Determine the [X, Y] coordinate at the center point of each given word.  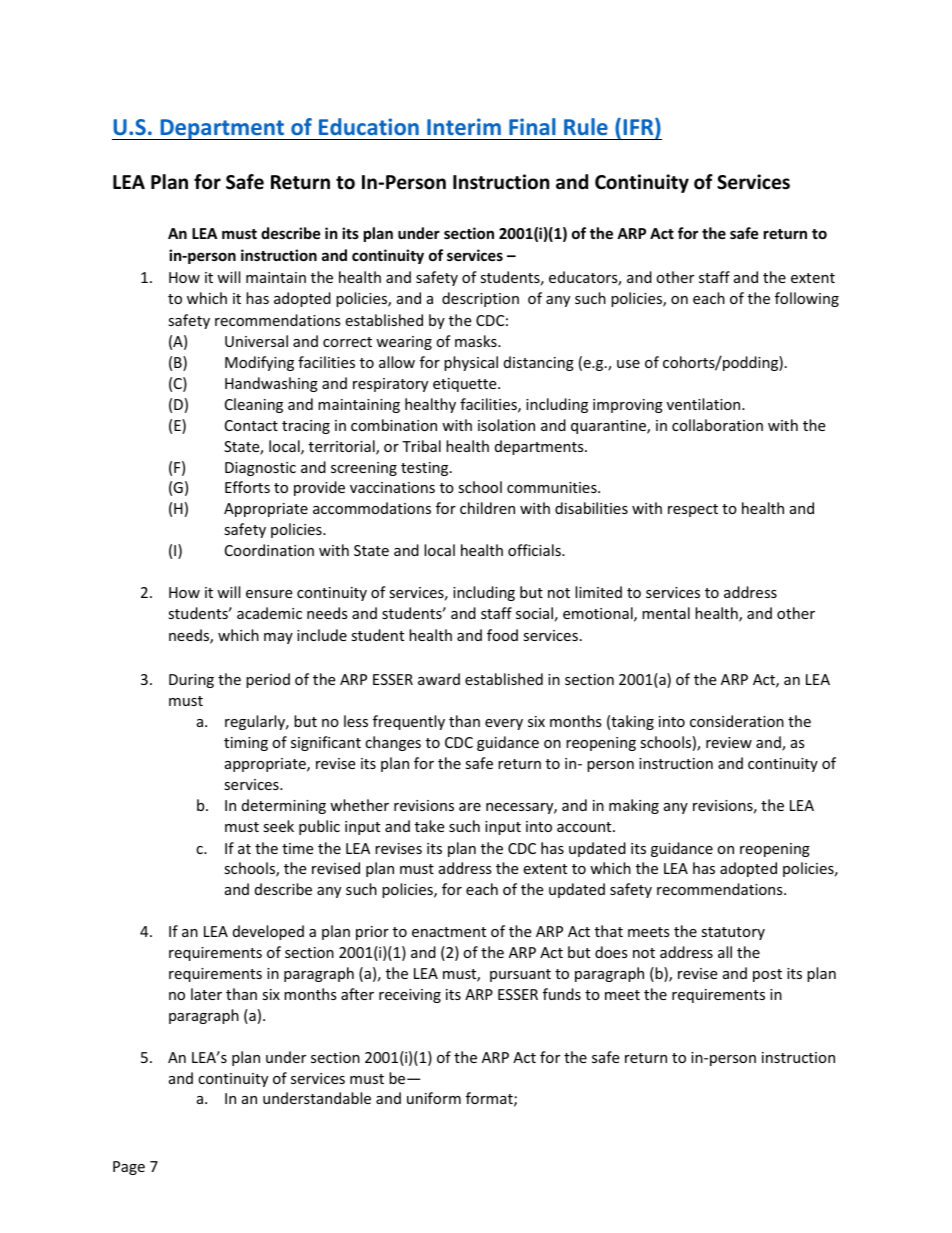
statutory [733, 933]
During [191, 681]
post [767, 975]
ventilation [705, 404]
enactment [449, 932]
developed [268, 932]
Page [129, 1168]
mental [666, 613]
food [502, 635]
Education [369, 126]
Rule [586, 126]
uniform [434, 1098]
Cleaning [254, 405]
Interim [464, 126]
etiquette [466, 385]
